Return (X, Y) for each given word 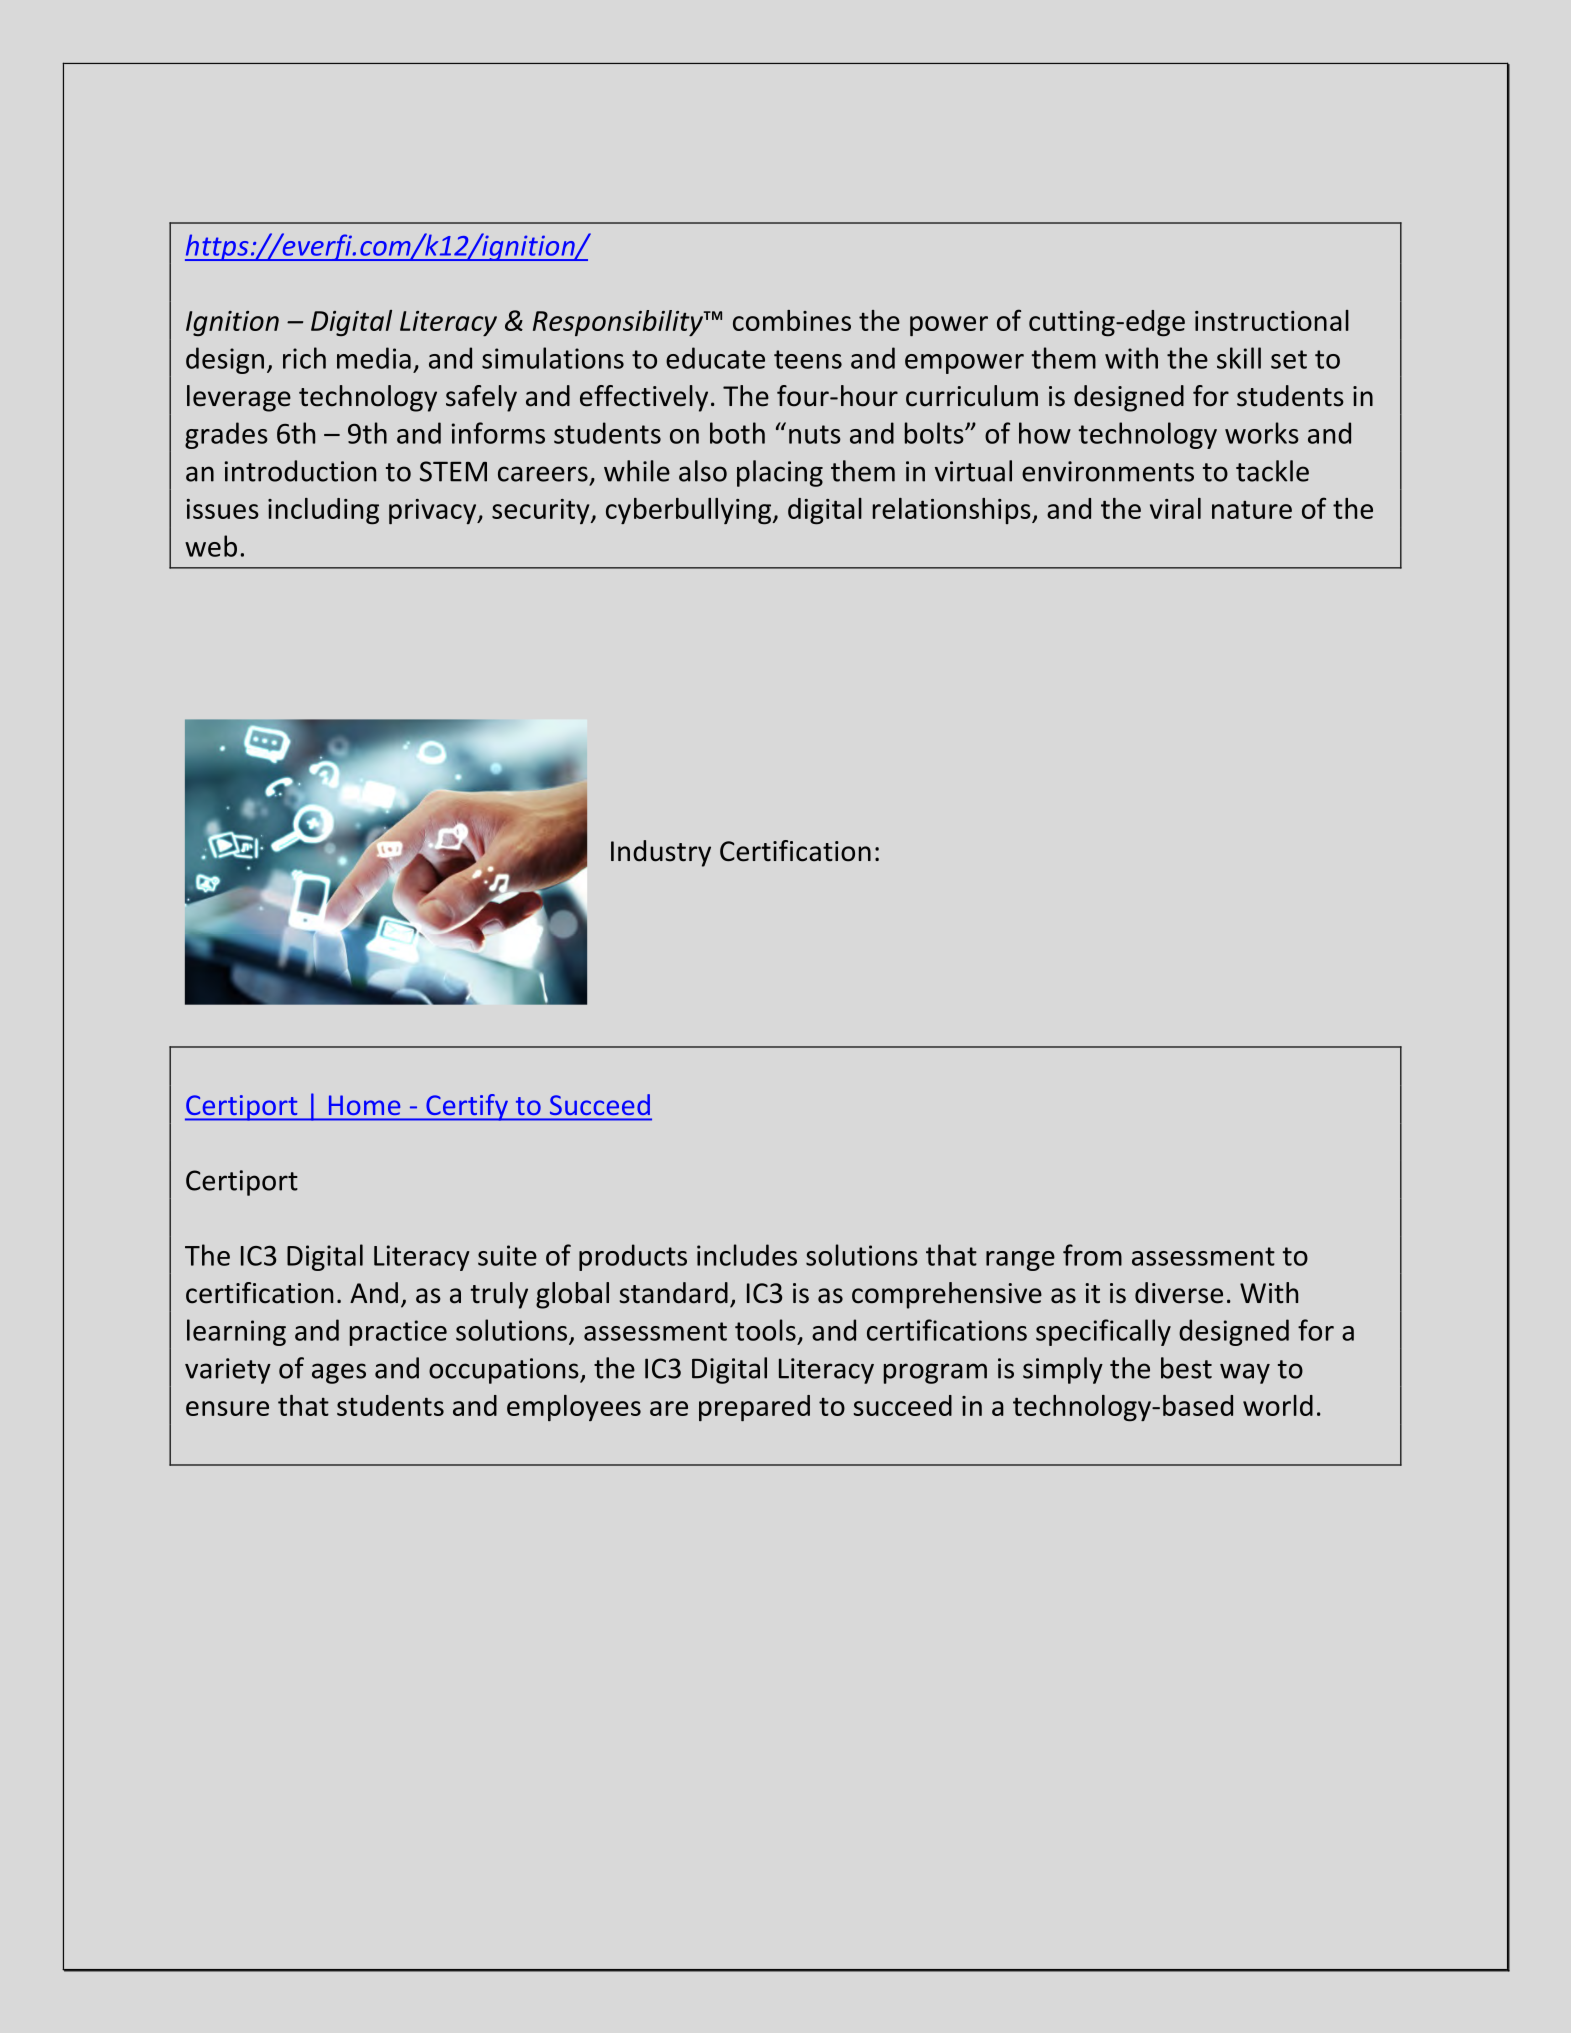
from (1092, 1255)
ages (339, 1373)
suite (507, 1255)
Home (364, 1105)
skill (1239, 358)
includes (747, 1255)
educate (715, 358)
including (323, 511)
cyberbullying (690, 511)
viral (1175, 508)
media (374, 358)
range (1020, 1261)
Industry (661, 853)
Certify (467, 1107)
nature (1252, 510)
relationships (953, 511)
